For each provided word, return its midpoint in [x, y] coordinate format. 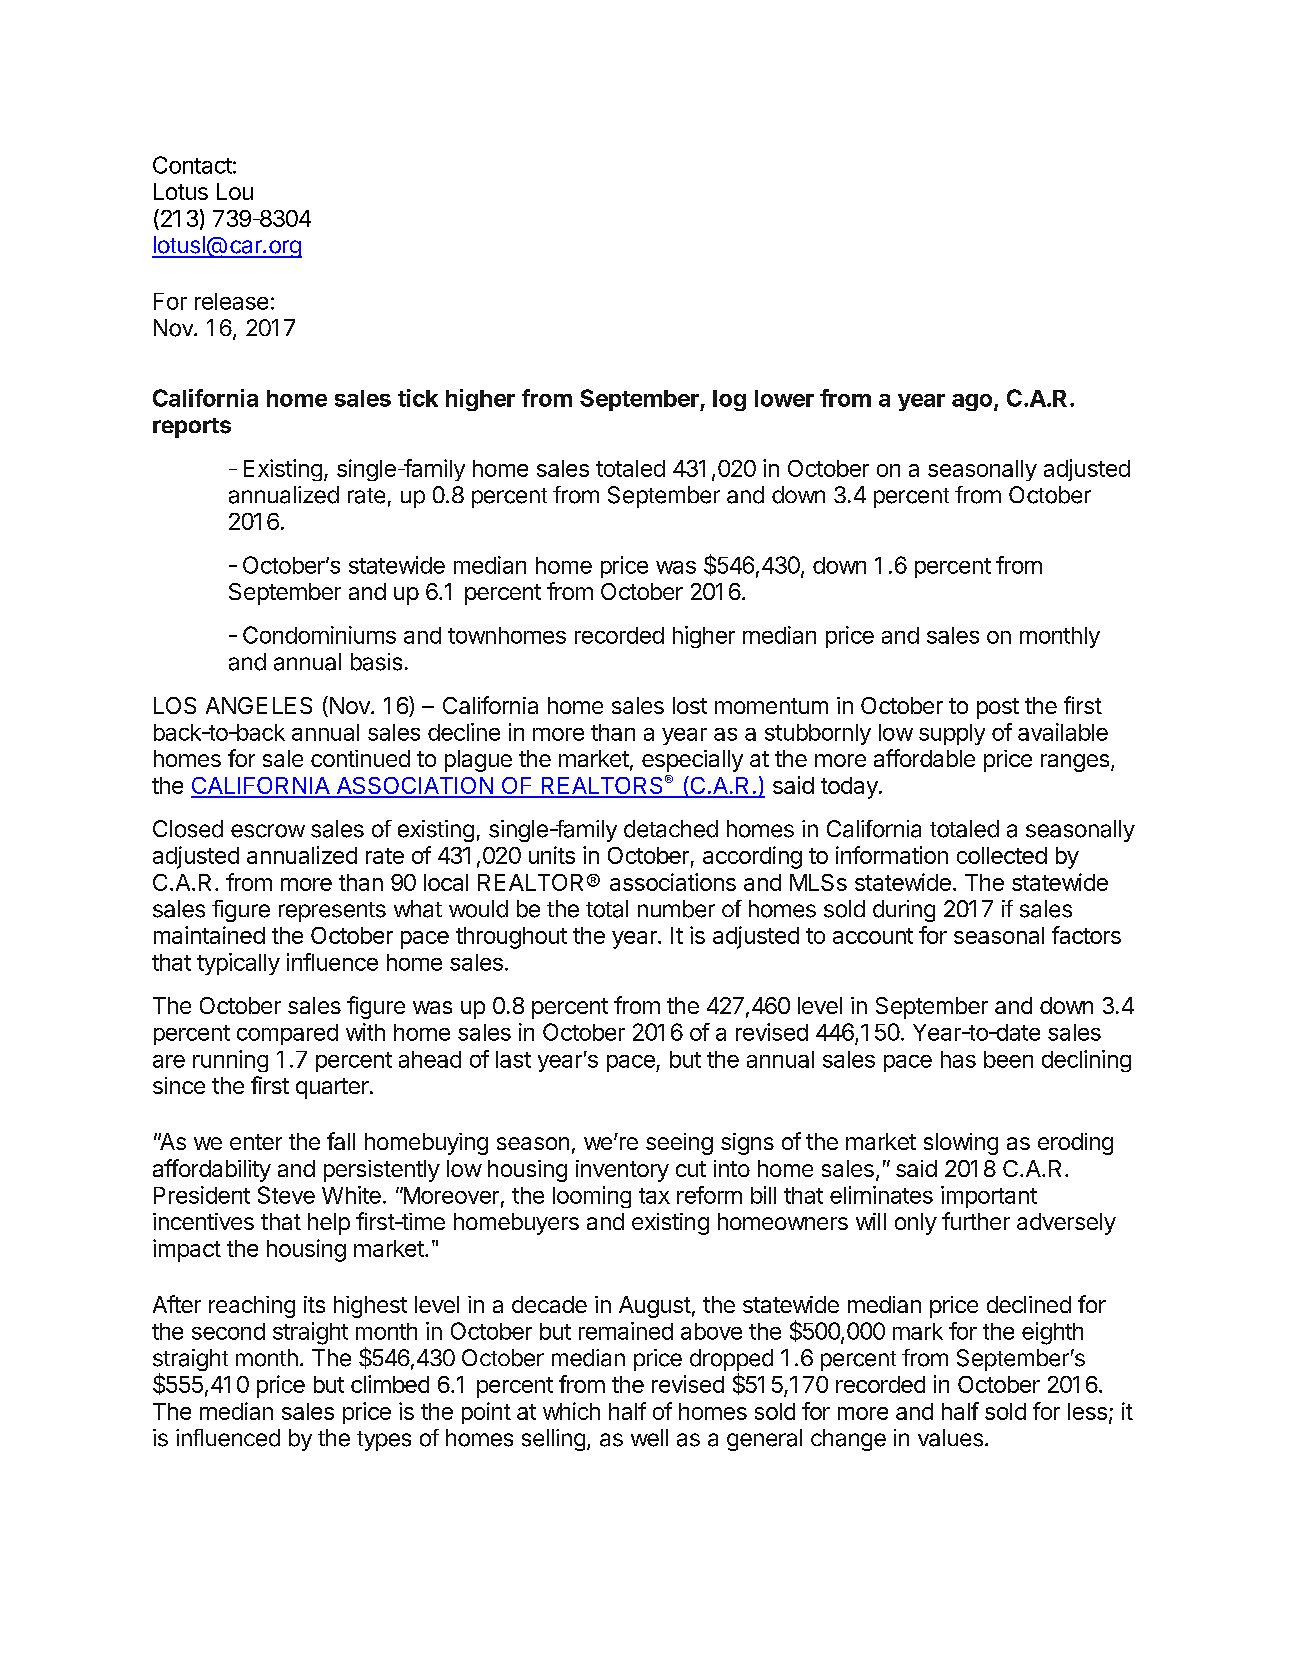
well [649, 1438]
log [729, 400]
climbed [390, 1384]
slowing [961, 1144]
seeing [679, 1144]
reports [192, 428]
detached [671, 829]
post [998, 708]
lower [784, 398]
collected [1002, 855]
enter [256, 1142]
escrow [268, 831]
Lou [235, 191]
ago [973, 402]
